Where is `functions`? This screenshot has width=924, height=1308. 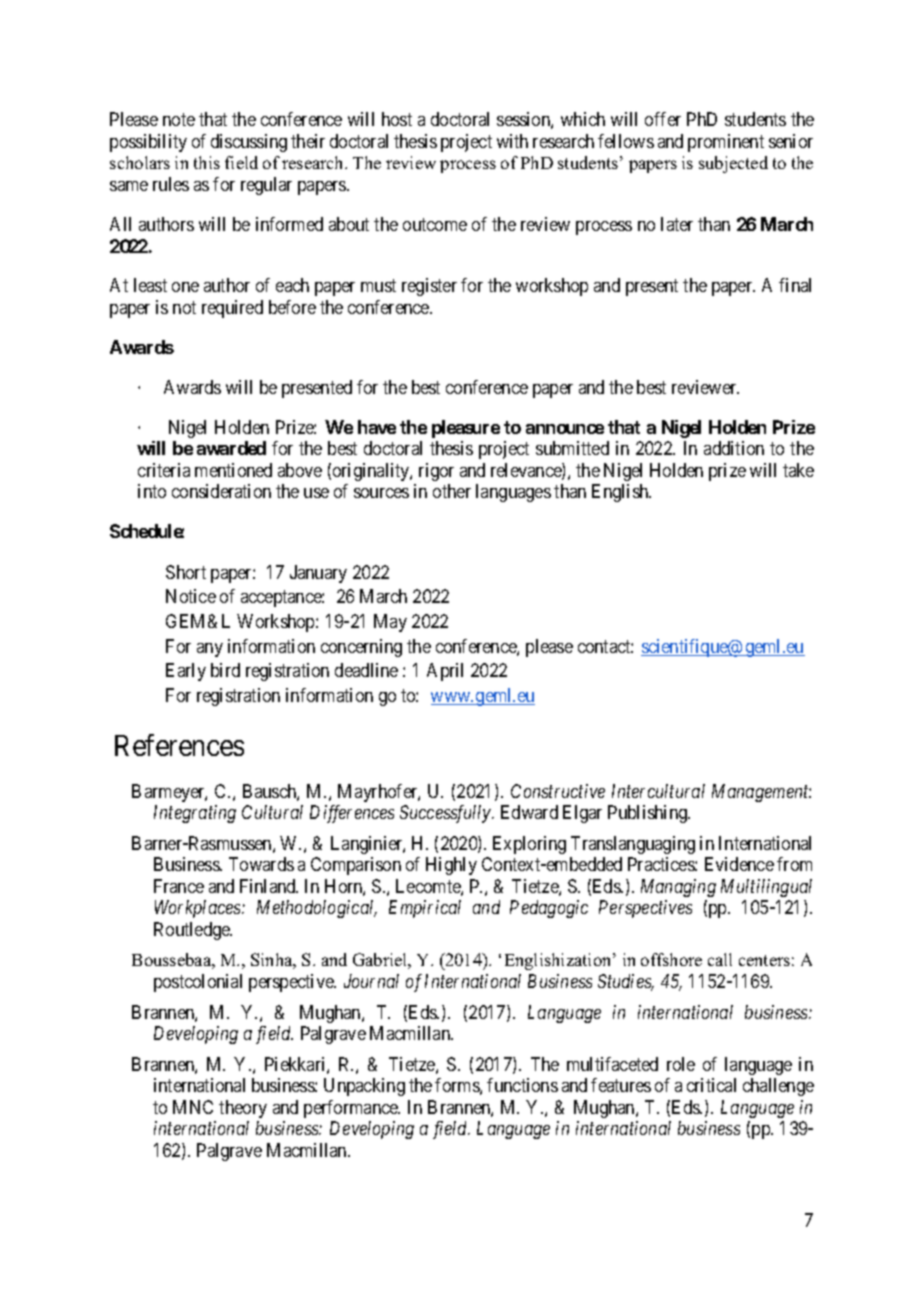 functions is located at coordinates (522, 1085).
